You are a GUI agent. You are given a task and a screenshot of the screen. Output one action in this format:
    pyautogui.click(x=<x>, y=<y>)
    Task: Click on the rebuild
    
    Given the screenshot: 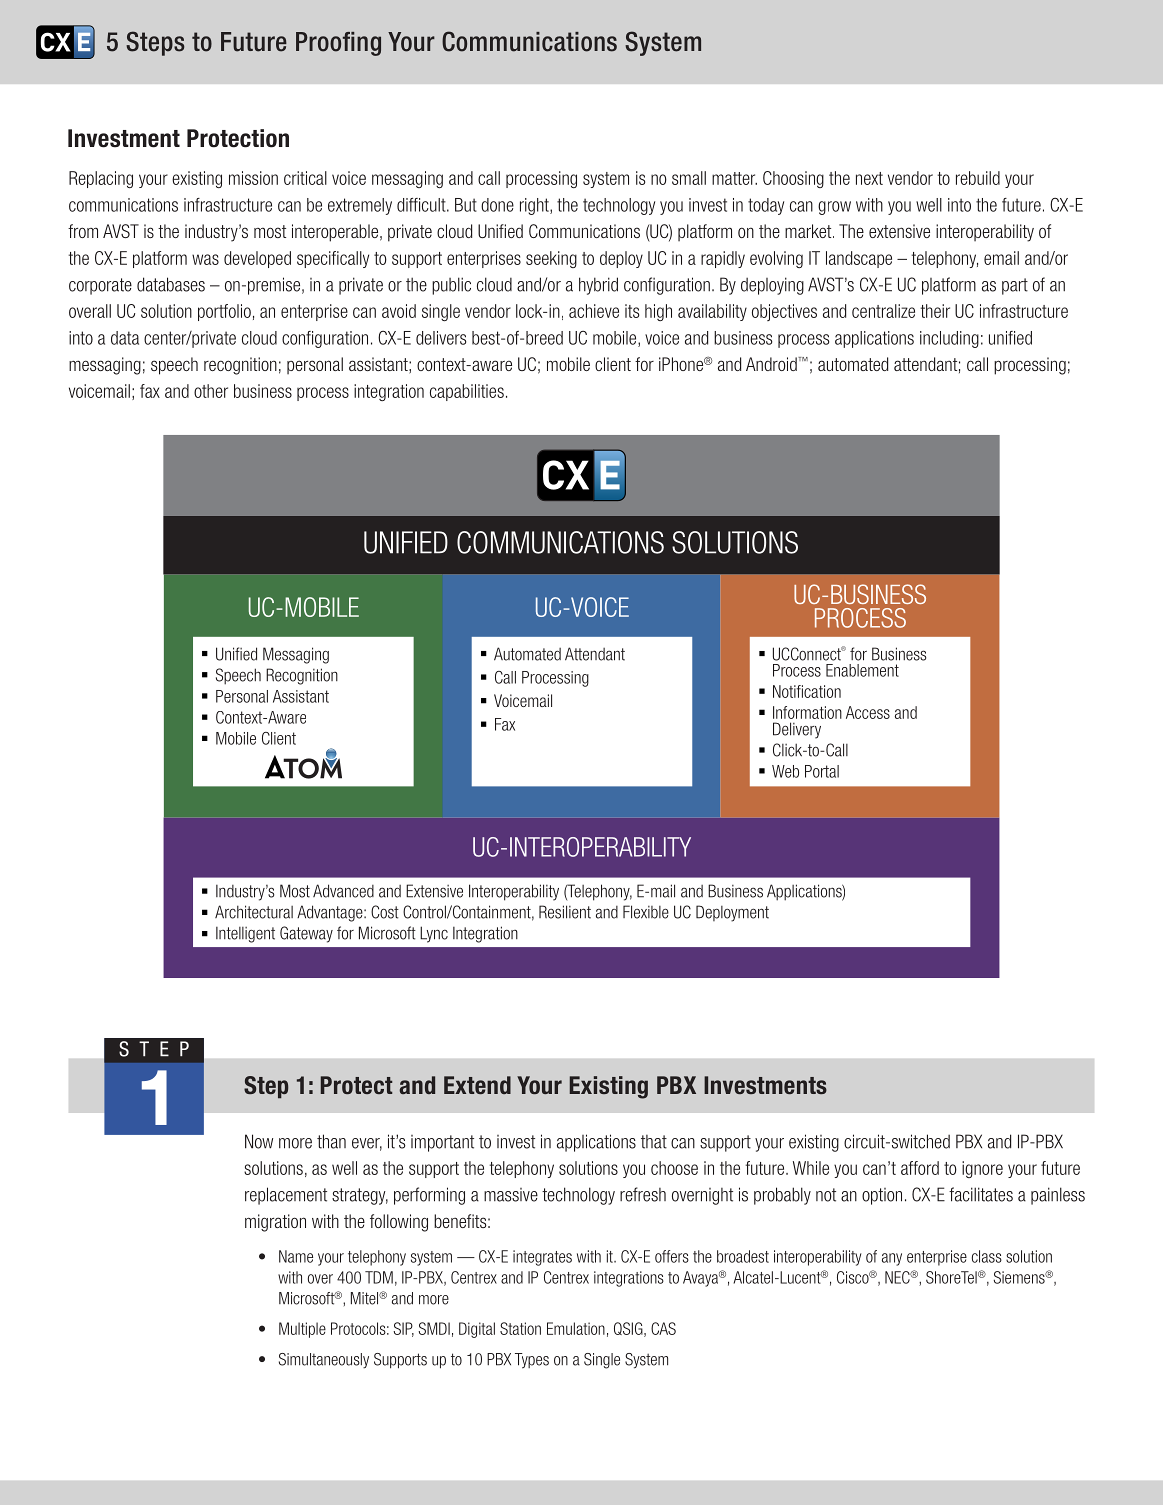 What is the action you would take?
    pyautogui.click(x=978, y=178)
